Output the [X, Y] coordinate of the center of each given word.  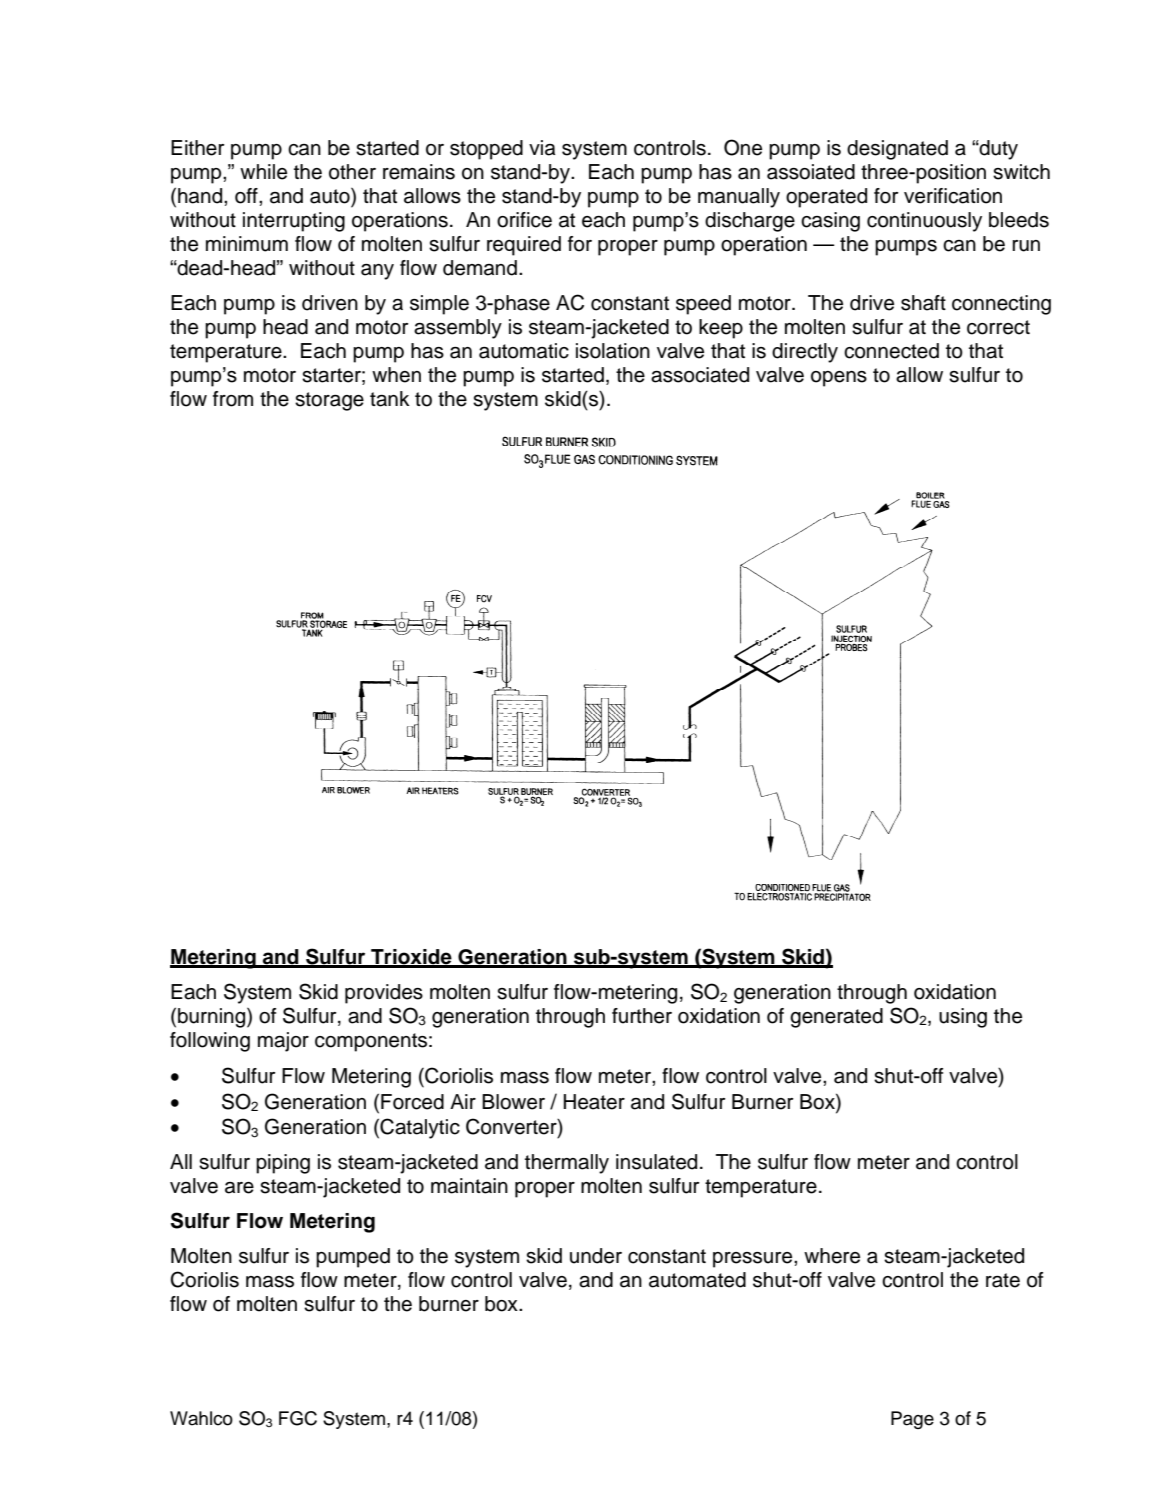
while [263, 172]
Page [912, 1420]
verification [953, 196]
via [542, 148]
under [596, 1256]
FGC [298, 1418]
